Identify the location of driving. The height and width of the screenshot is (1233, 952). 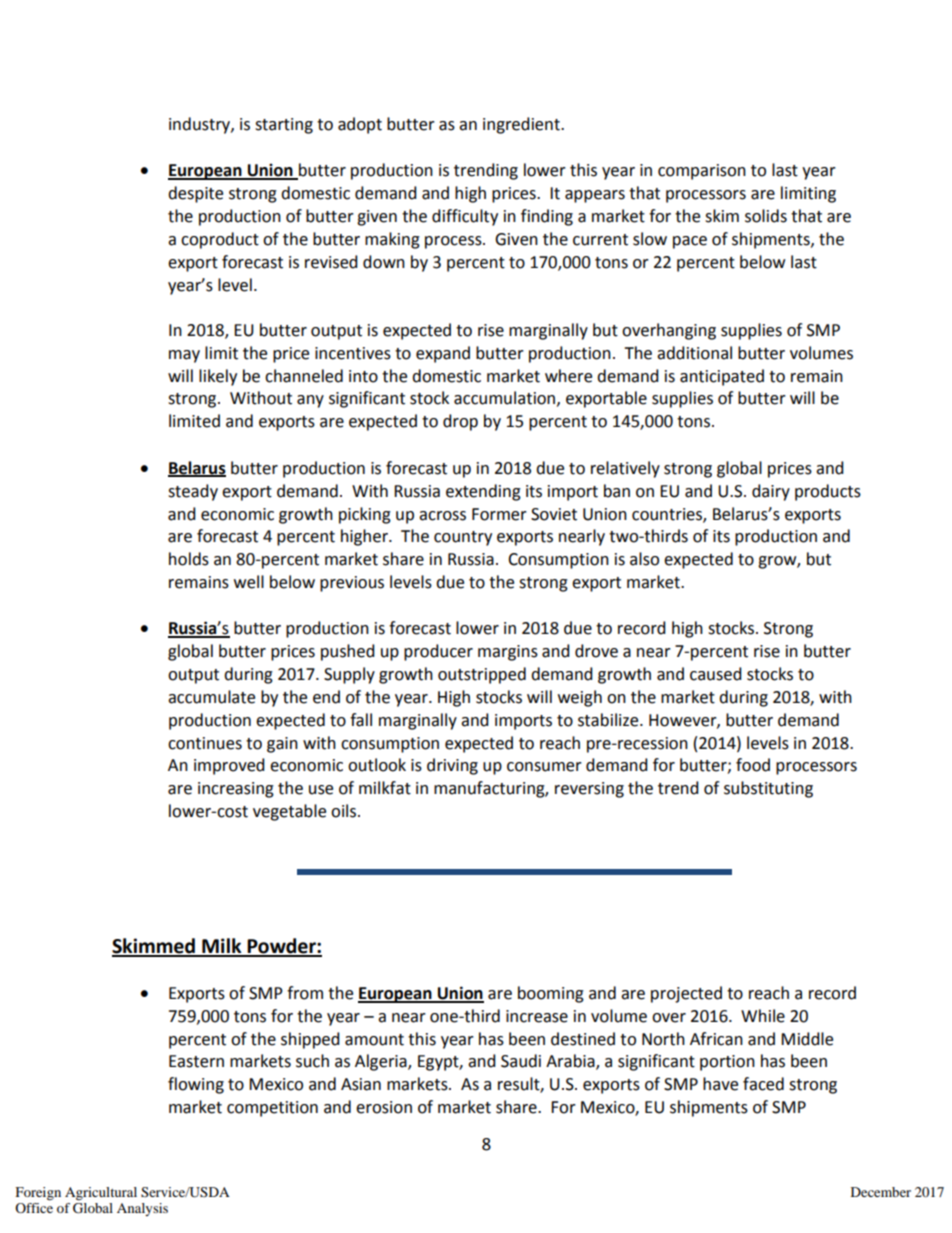
(452, 766).
